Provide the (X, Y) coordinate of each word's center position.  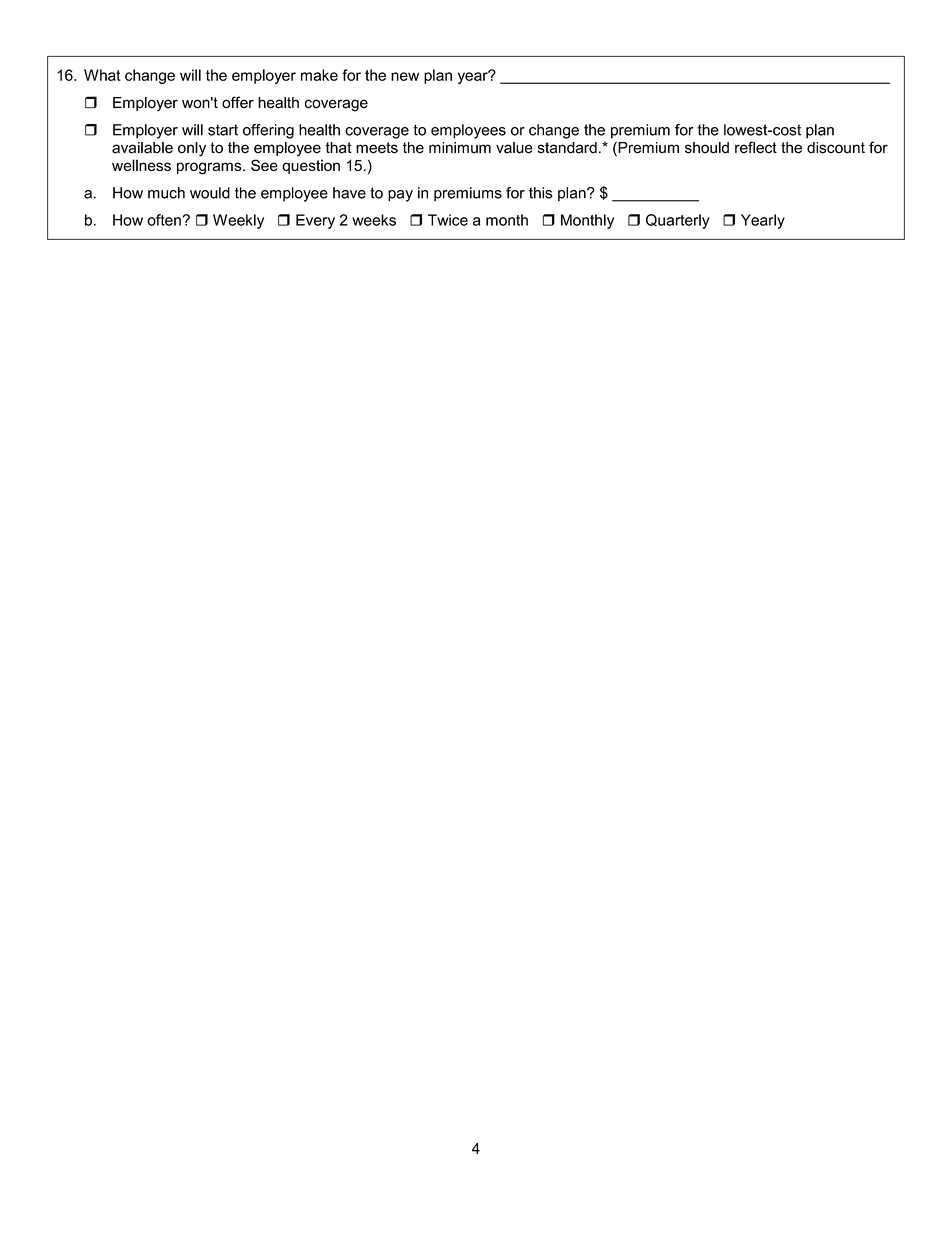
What (102, 75)
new (405, 76)
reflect (756, 147)
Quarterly (678, 221)
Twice (448, 220)
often (164, 220)
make (319, 75)
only (192, 149)
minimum (460, 148)
